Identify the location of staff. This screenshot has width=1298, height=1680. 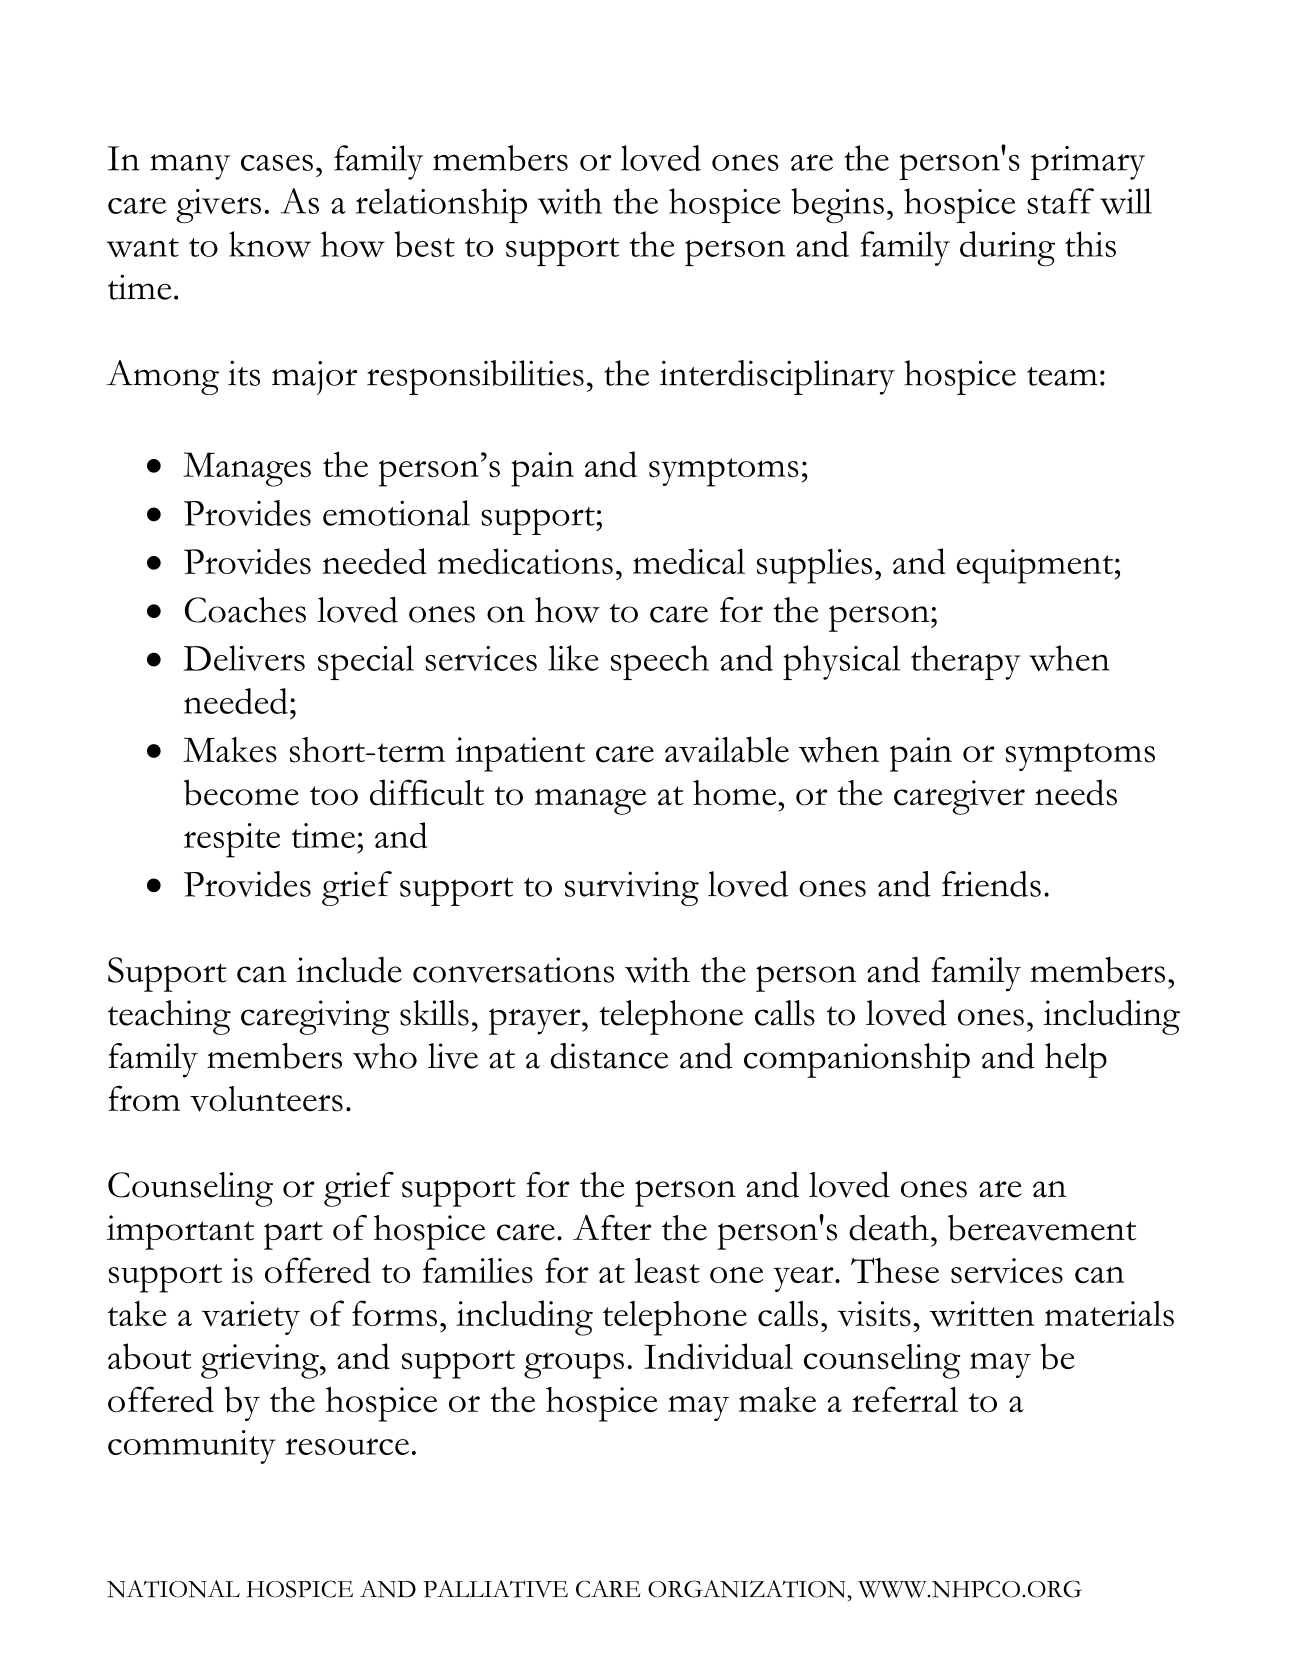
(1061, 201).
